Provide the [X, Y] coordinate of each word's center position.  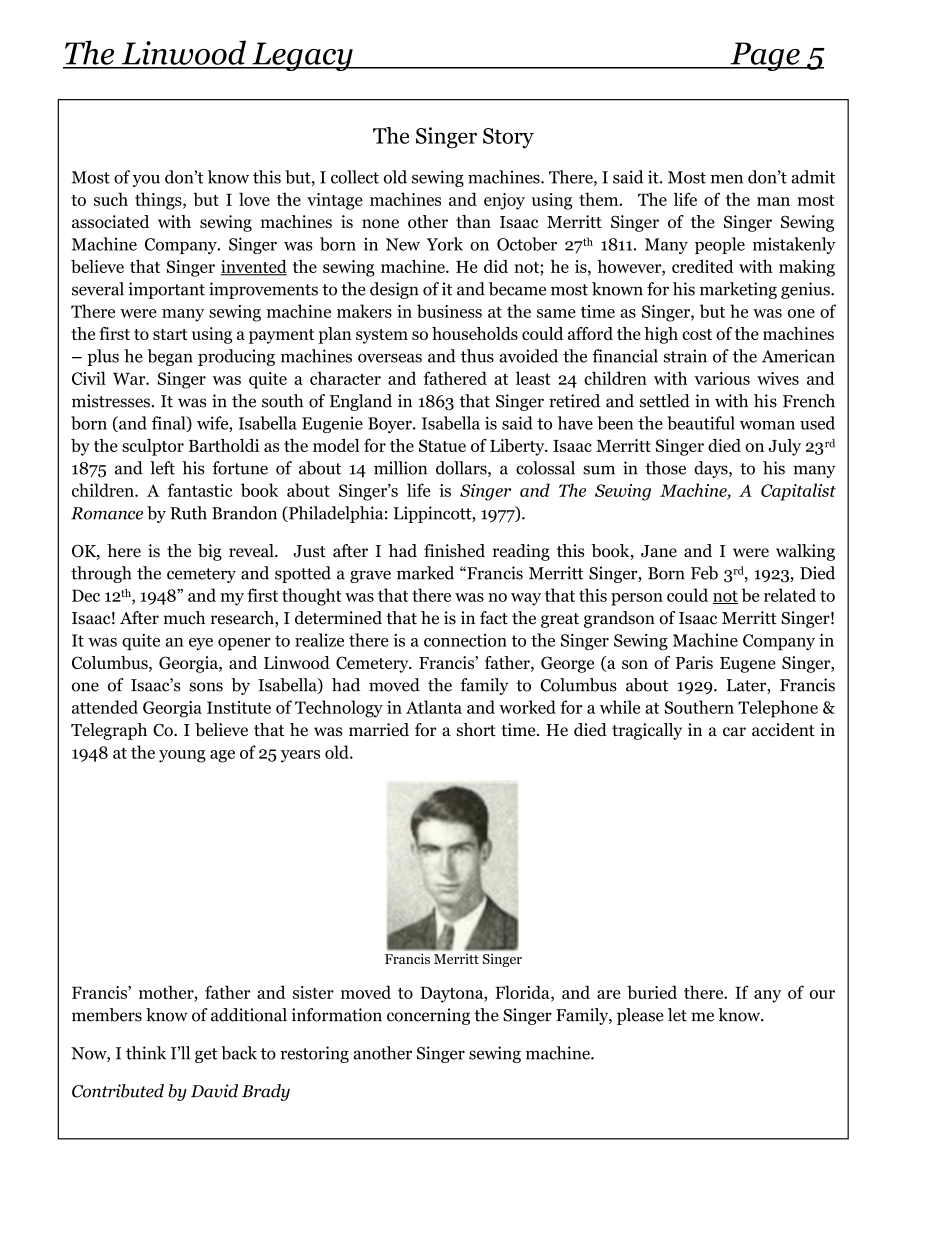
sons [206, 687]
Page [765, 56]
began [170, 357]
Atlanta [434, 707]
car [734, 731]
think [146, 1053]
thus [477, 356]
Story [508, 138]
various [722, 378]
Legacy [302, 56]
